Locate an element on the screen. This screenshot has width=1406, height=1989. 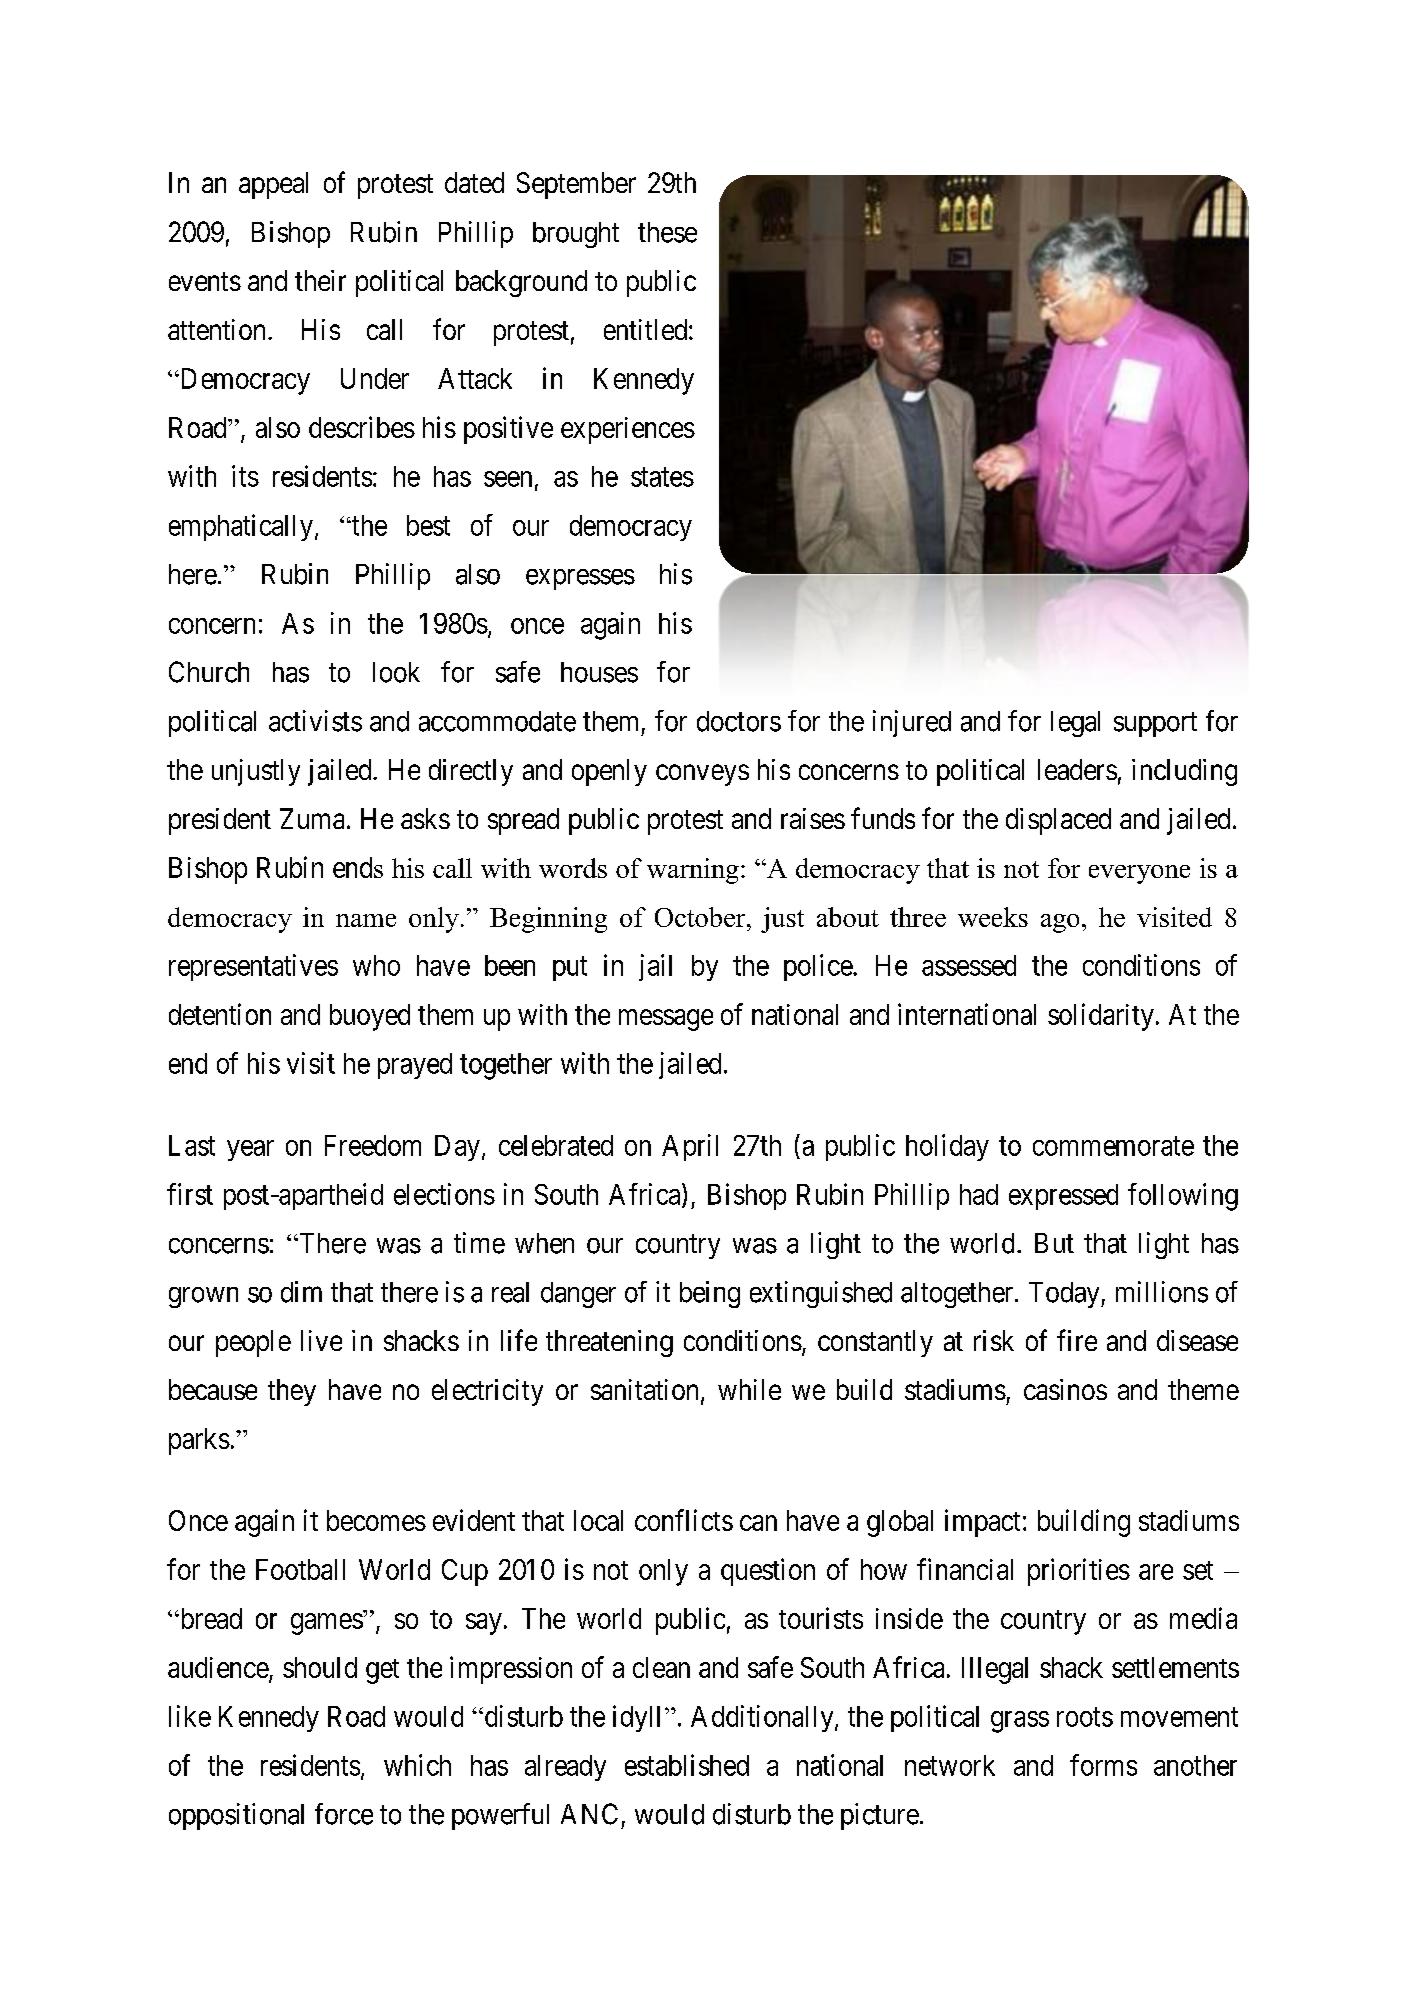
dim is located at coordinates (301, 1292).
